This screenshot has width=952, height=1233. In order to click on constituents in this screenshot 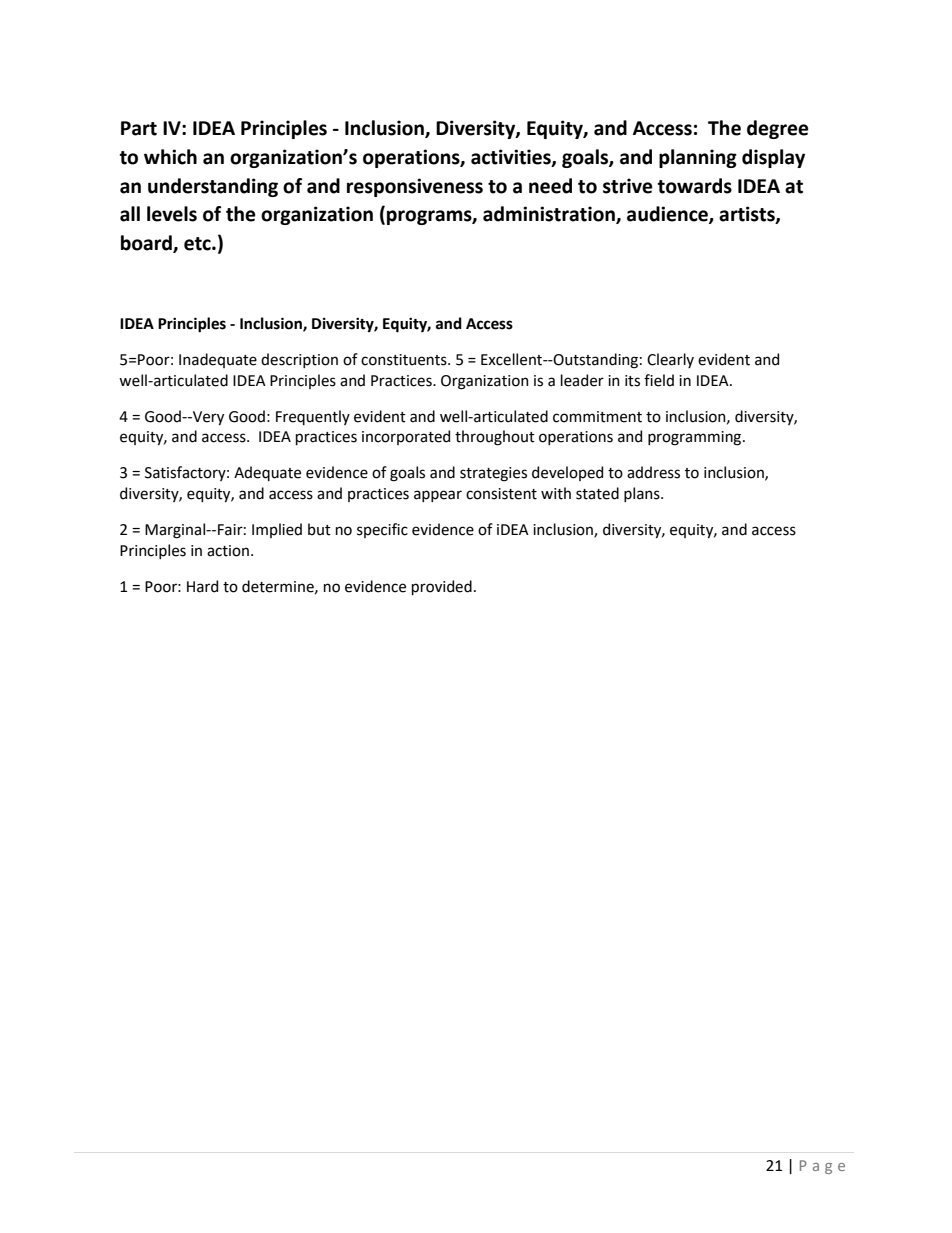, I will do `click(405, 360)`.
